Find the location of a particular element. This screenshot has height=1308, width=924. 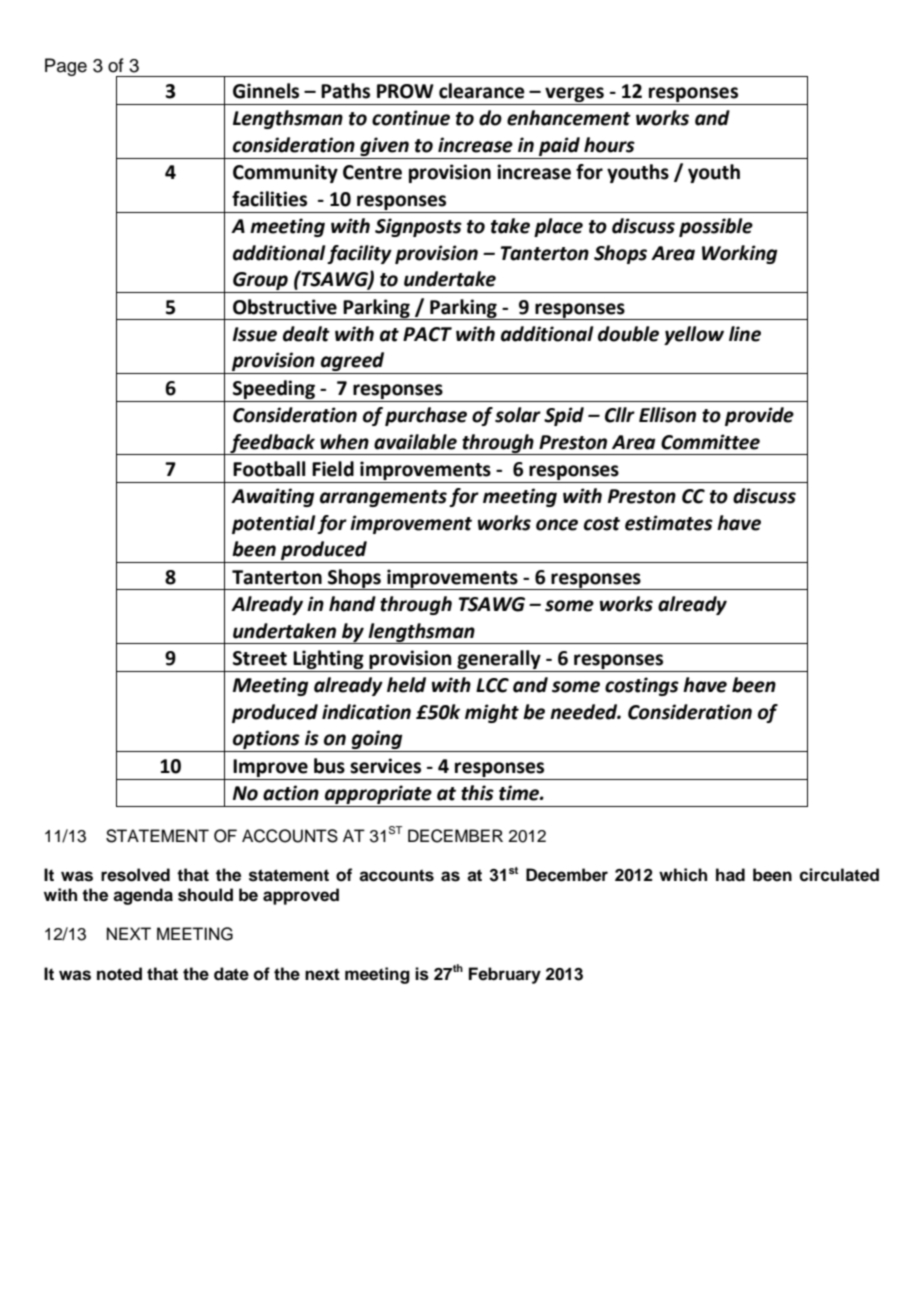

noted is located at coordinates (119, 974).
